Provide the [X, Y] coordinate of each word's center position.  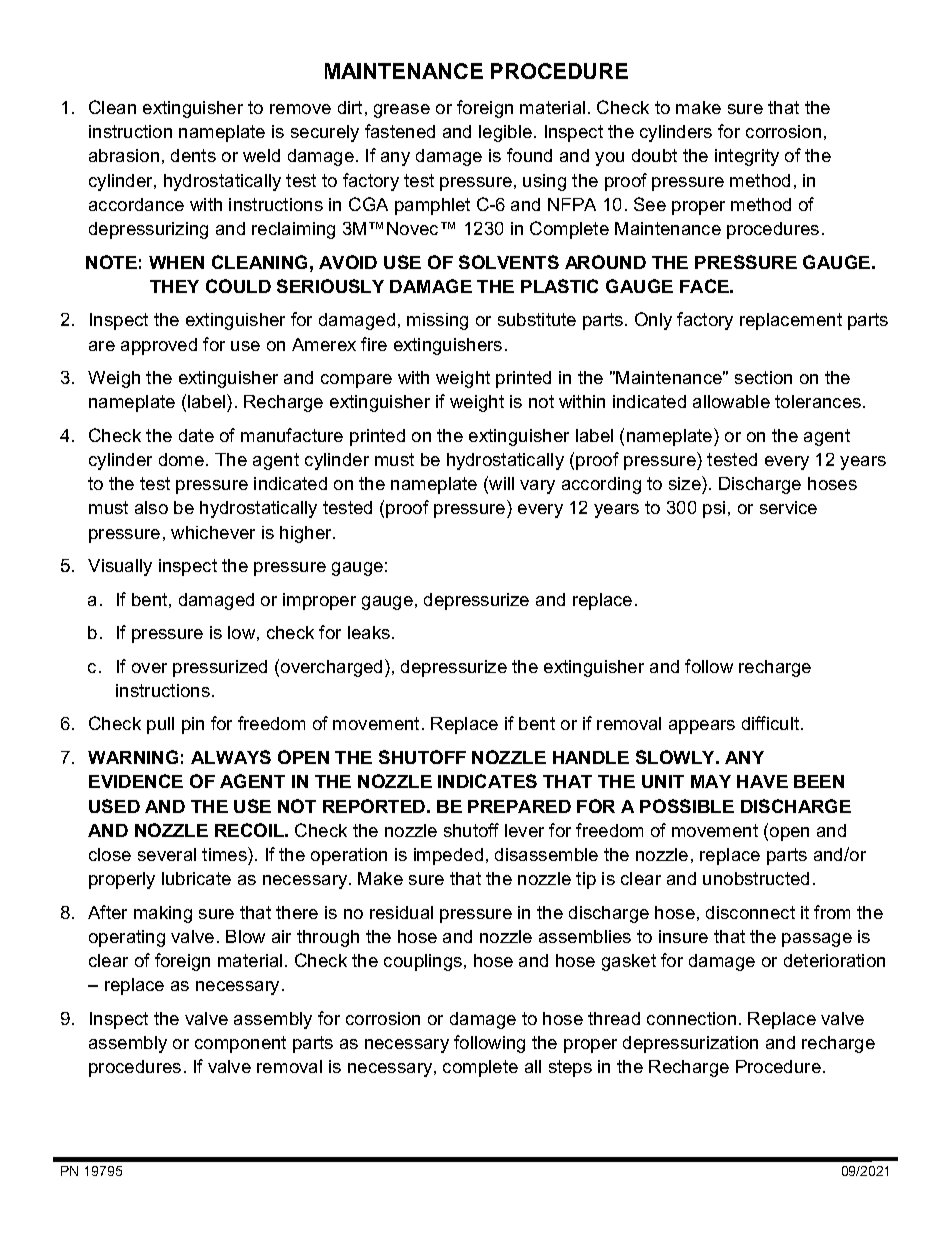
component [240, 1044]
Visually [120, 567]
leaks [369, 632]
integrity [747, 157]
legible [505, 133]
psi [714, 509]
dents [193, 155]
